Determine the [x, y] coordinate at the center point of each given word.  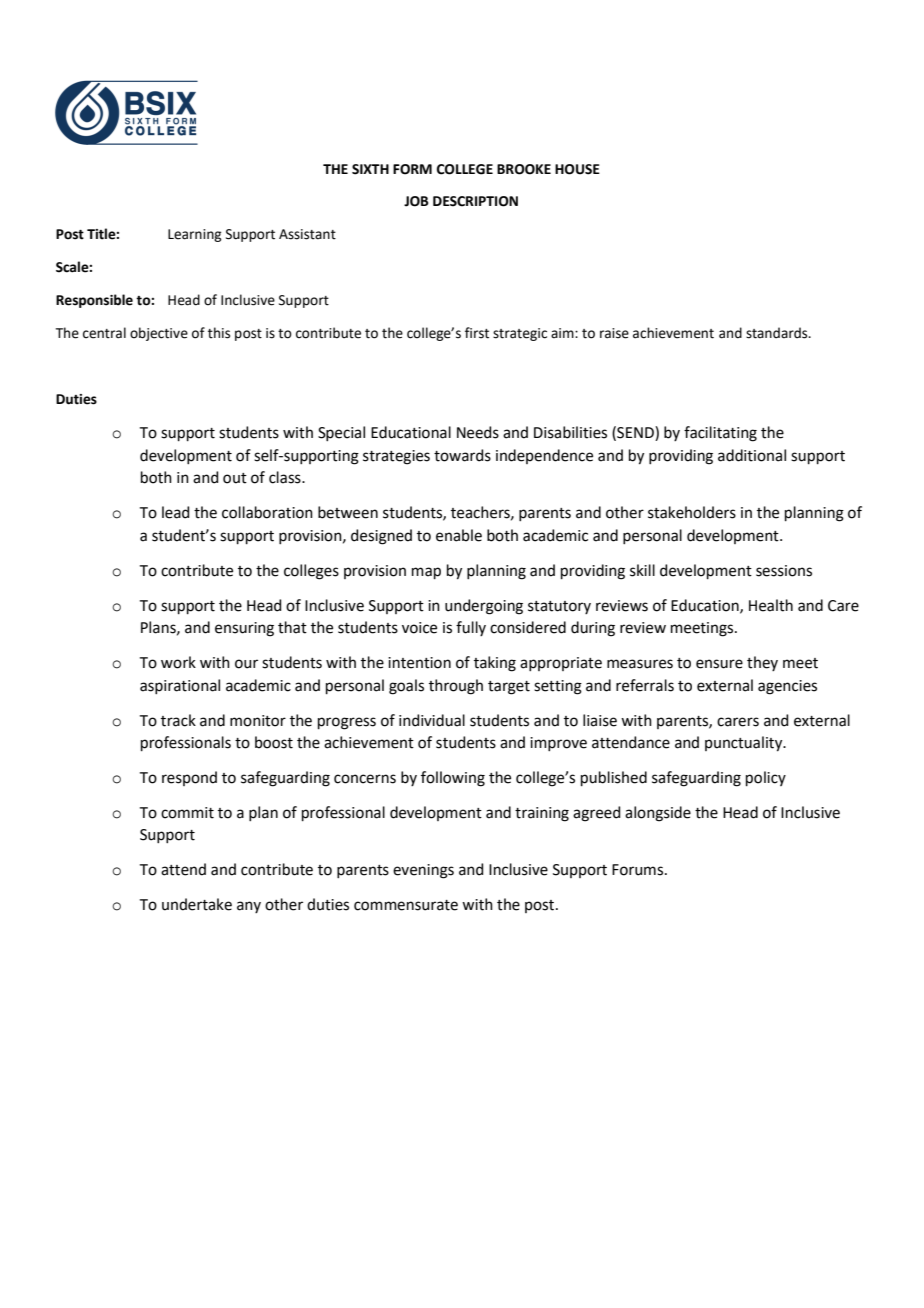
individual [432, 720]
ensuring [244, 629]
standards [778, 333]
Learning [194, 235]
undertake [197, 904]
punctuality [745, 744]
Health [771, 605]
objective [159, 334]
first [477, 333]
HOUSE [577, 169]
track [178, 720]
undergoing [484, 607]
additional [752, 455]
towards [462, 455]
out [235, 478]
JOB [416, 201]
